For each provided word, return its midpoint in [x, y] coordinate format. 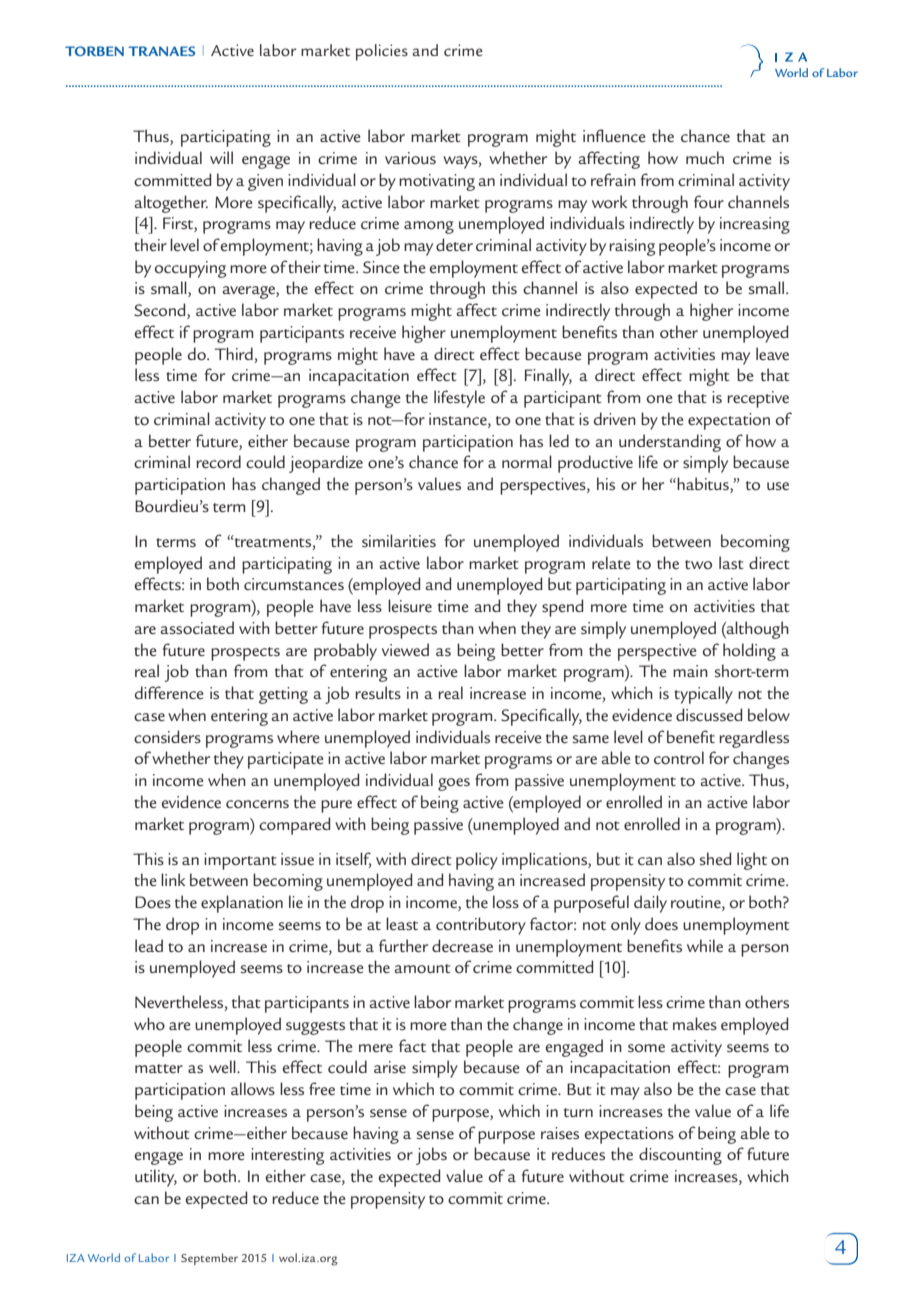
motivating [437, 182]
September [209, 1259]
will [221, 157]
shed [715, 859]
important [240, 861]
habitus [704, 485]
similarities [399, 540]
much [705, 157]
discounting [680, 1156]
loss [506, 902]
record [218, 462]
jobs [431, 1156]
